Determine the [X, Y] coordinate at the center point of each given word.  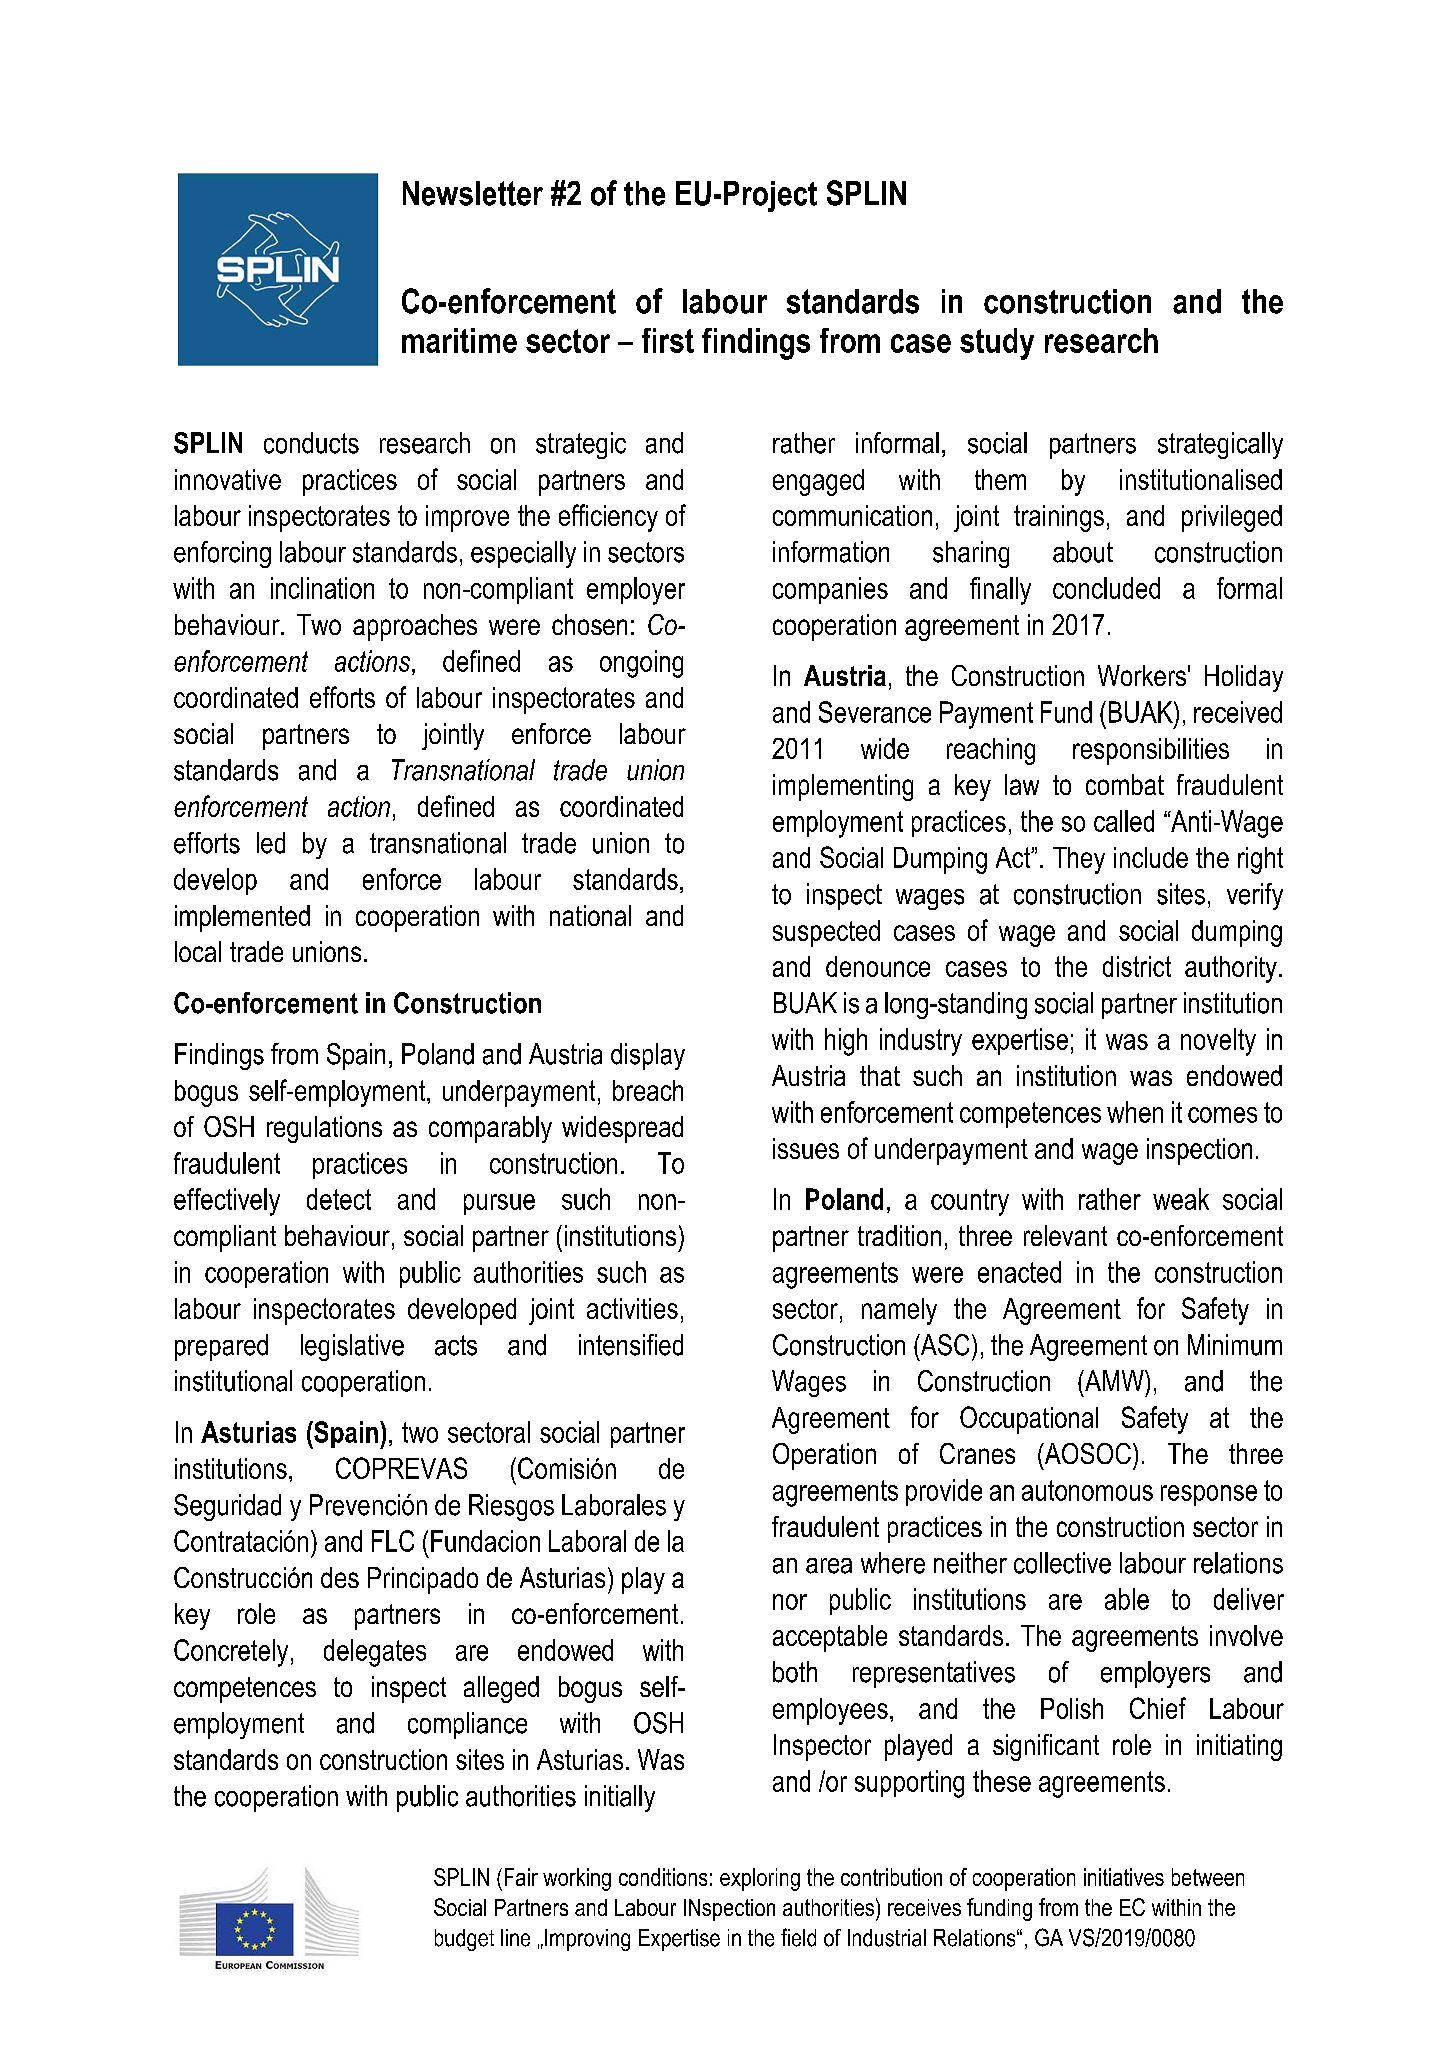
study [997, 344]
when [1135, 1112]
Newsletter [473, 193]
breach [648, 1090]
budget [464, 1940]
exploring [760, 1879]
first [668, 340]
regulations [324, 1129]
